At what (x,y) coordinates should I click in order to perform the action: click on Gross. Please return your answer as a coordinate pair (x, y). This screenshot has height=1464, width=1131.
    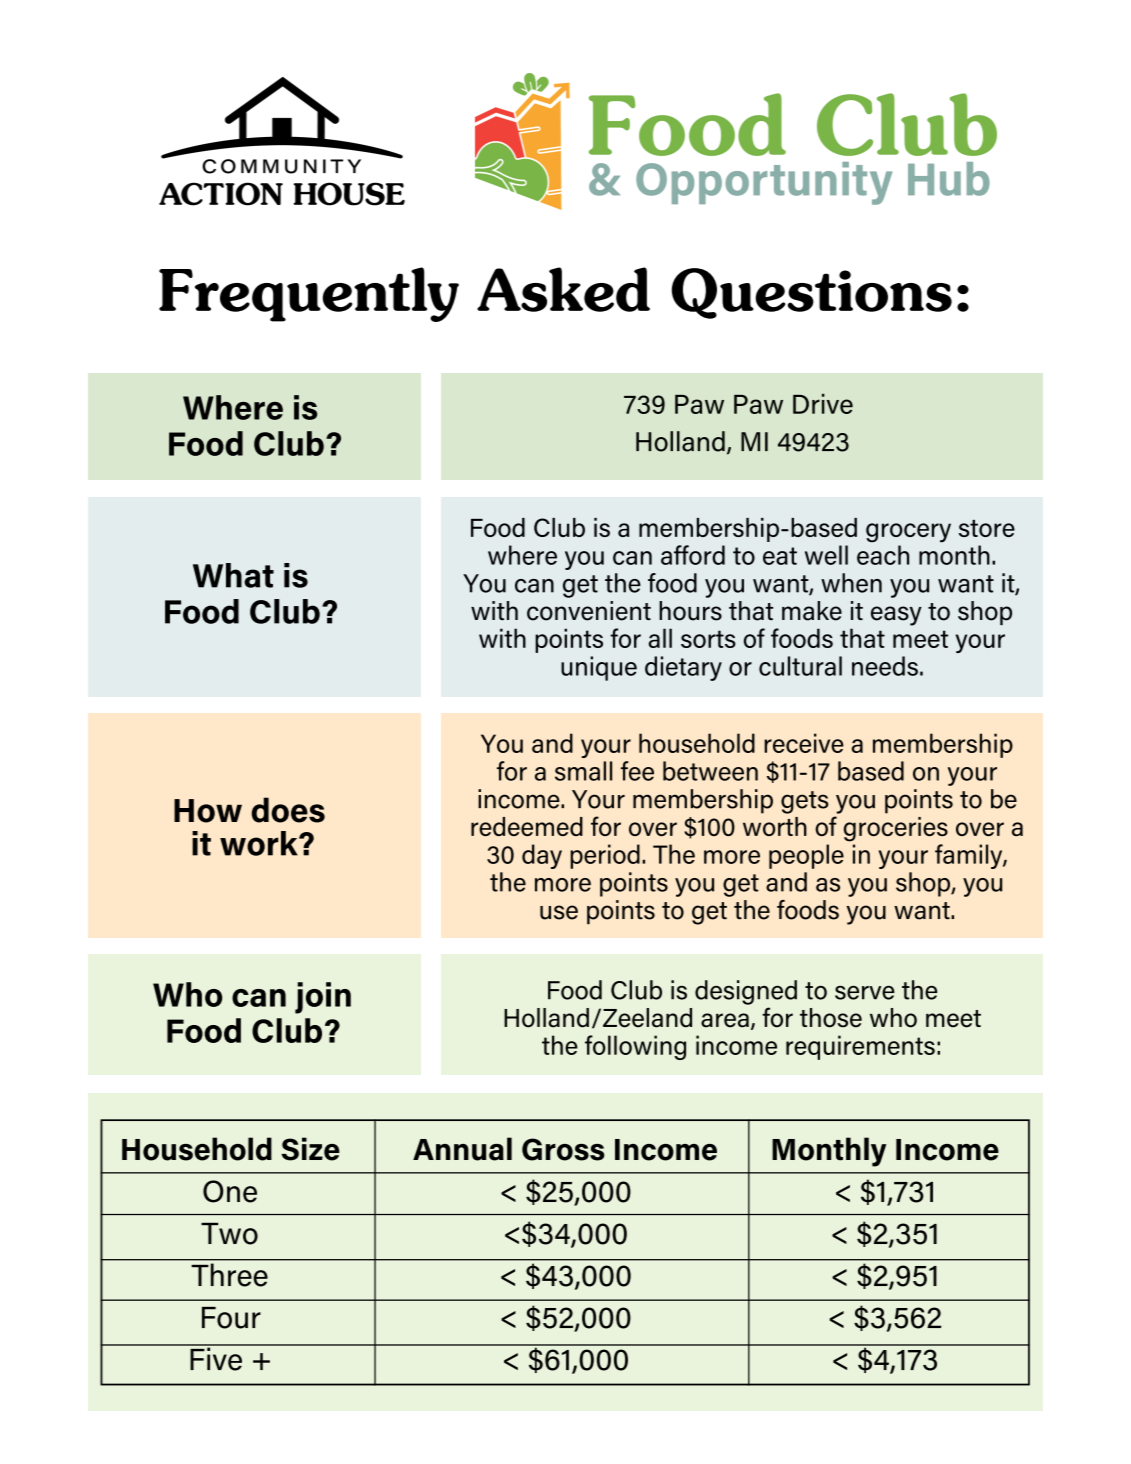
    Looking at the image, I should click on (563, 1149).
